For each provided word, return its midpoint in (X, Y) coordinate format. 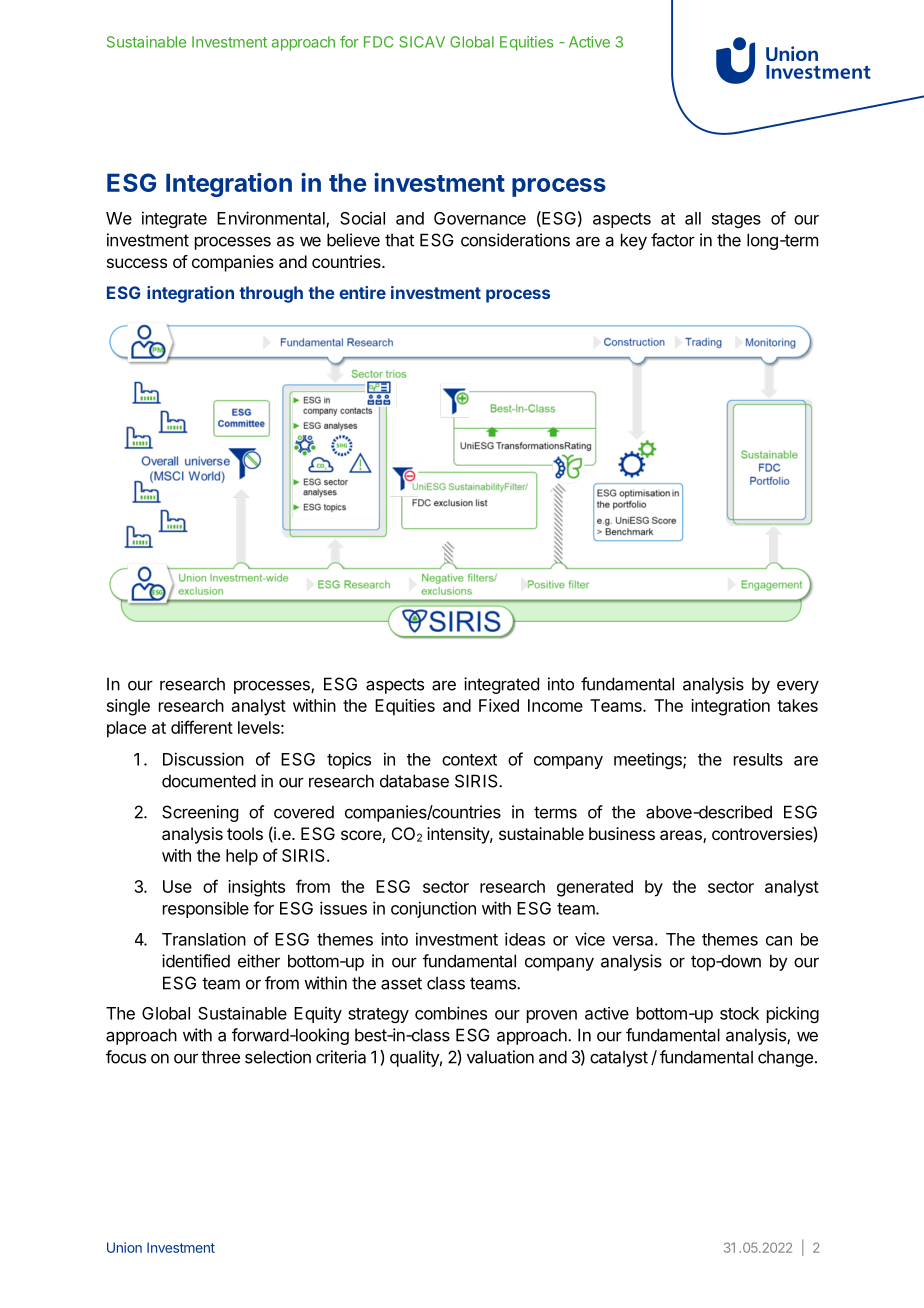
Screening (200, 813)
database (414, 781)
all (693, 218)
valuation (500, 1057)
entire (362, 292)
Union (124, 1247)
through (271, 294)
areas (682, 836)
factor (673, 240)
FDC (378, 42)
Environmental (272, 219)
